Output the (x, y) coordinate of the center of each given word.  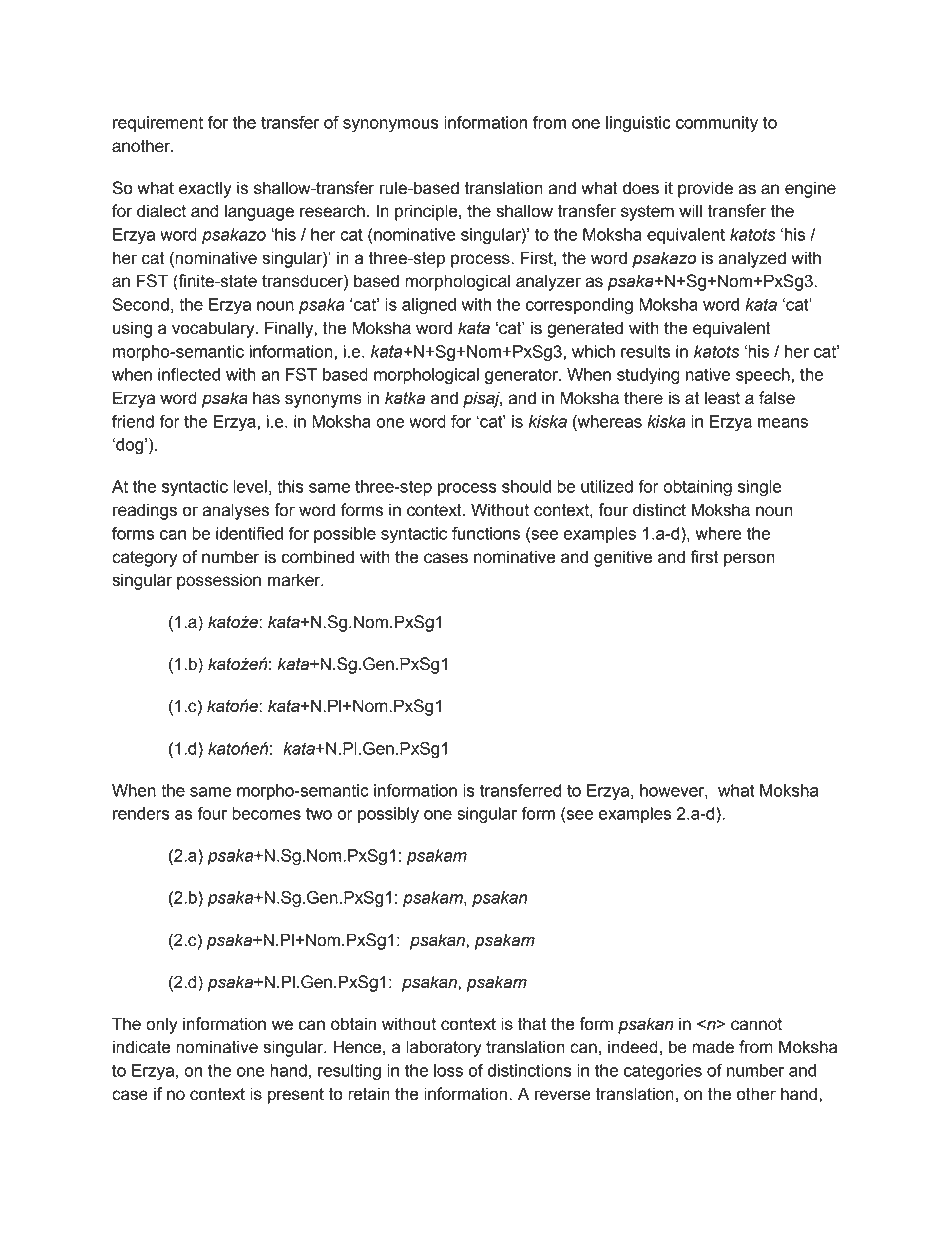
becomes (266, 813)
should (526, 486)
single (760, 488)
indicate (141, 1047)
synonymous (391, 126)
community (717, 124)
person (749, 560)
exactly (205, 189)
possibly (388, 815)
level (250, 486)
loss (448, 1070)
